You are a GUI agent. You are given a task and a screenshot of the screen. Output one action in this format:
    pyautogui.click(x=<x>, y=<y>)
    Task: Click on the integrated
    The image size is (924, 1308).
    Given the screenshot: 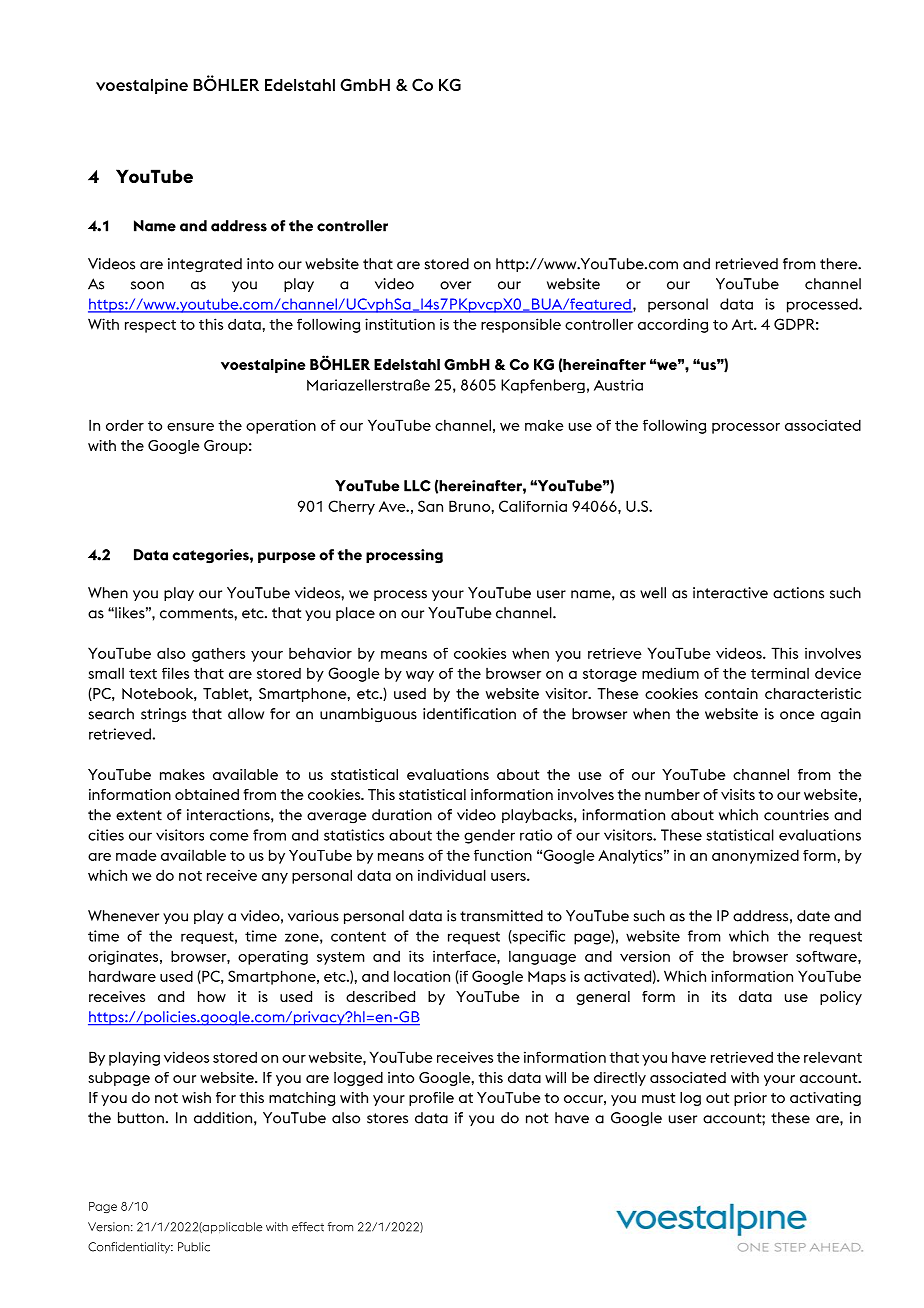 What is the action you would take?
    pyautogui.click(x=205, y=265)
